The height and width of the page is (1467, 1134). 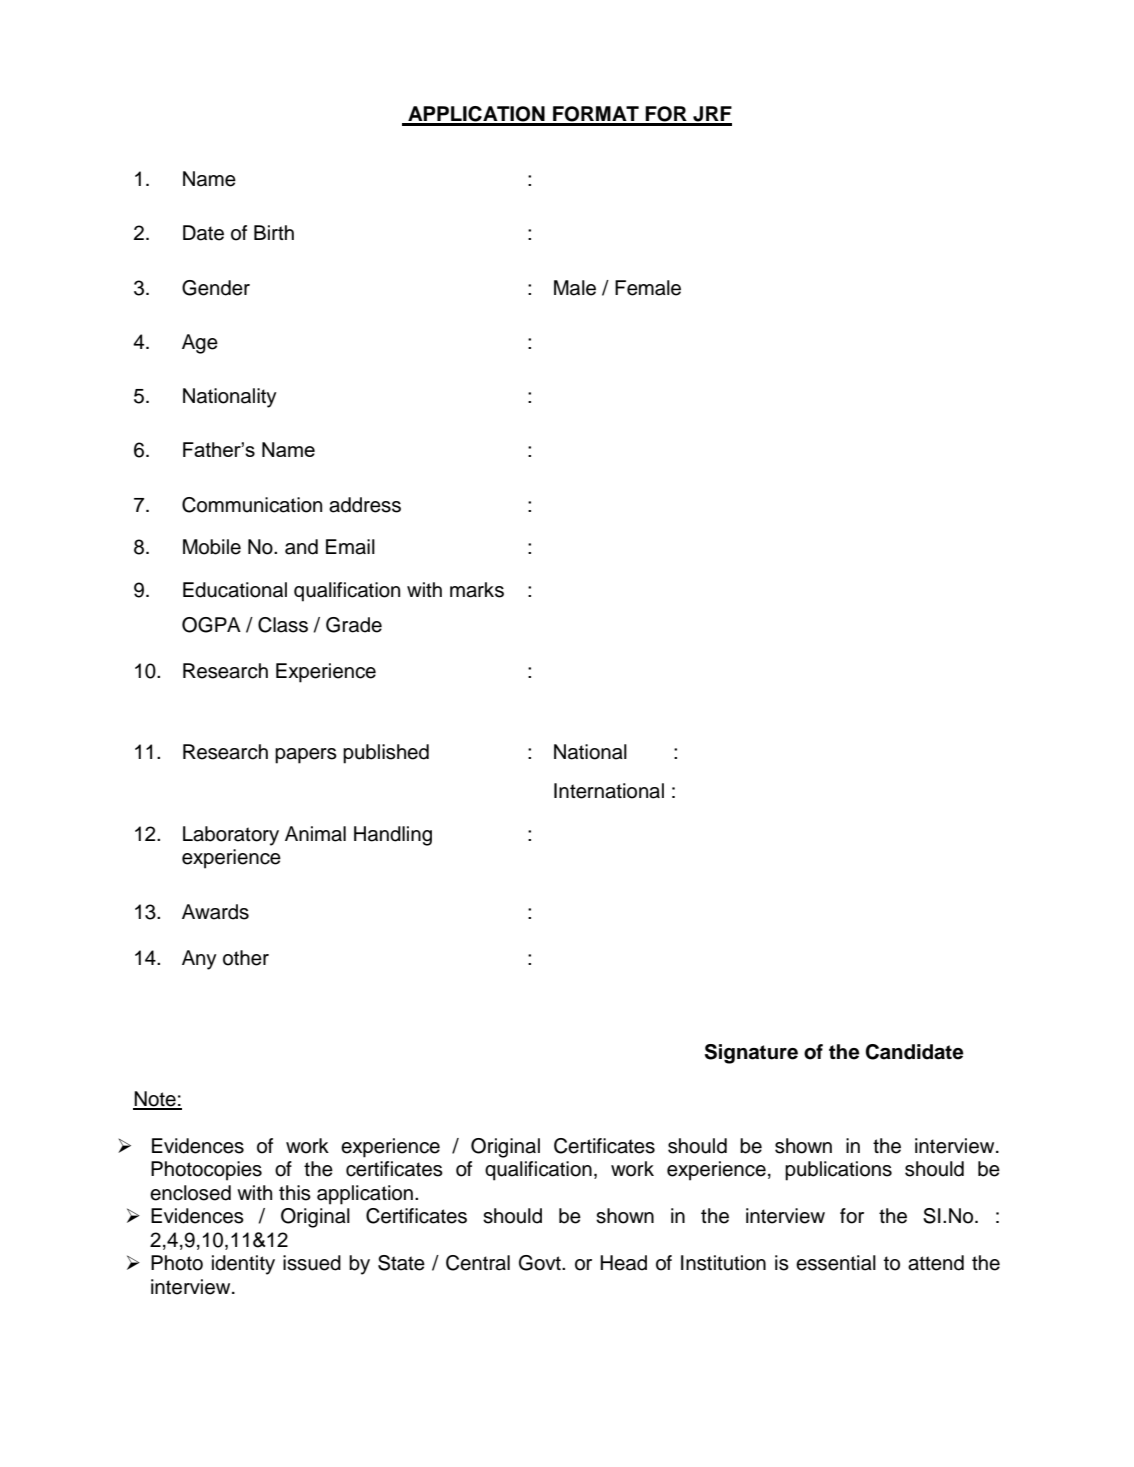 What do you see at coordinates (751, 1054) in the page?
I see `Signature` at bounding box center [751, 1054].
